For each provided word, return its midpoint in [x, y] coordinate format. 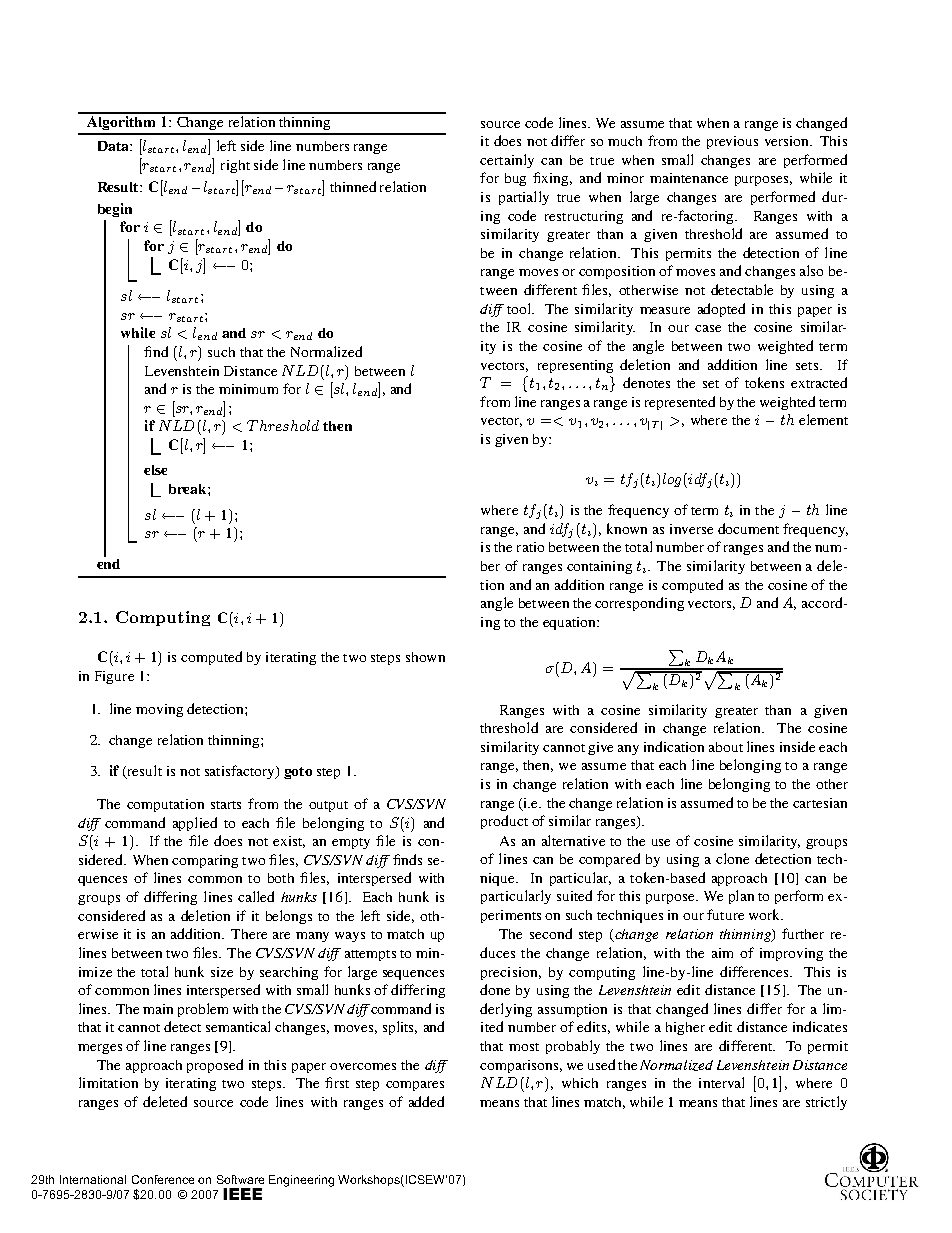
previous [732, 142]
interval [721, 1082]
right [235, 166]
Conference [163, 1179]
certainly [507, 161]
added [426, 1101]
